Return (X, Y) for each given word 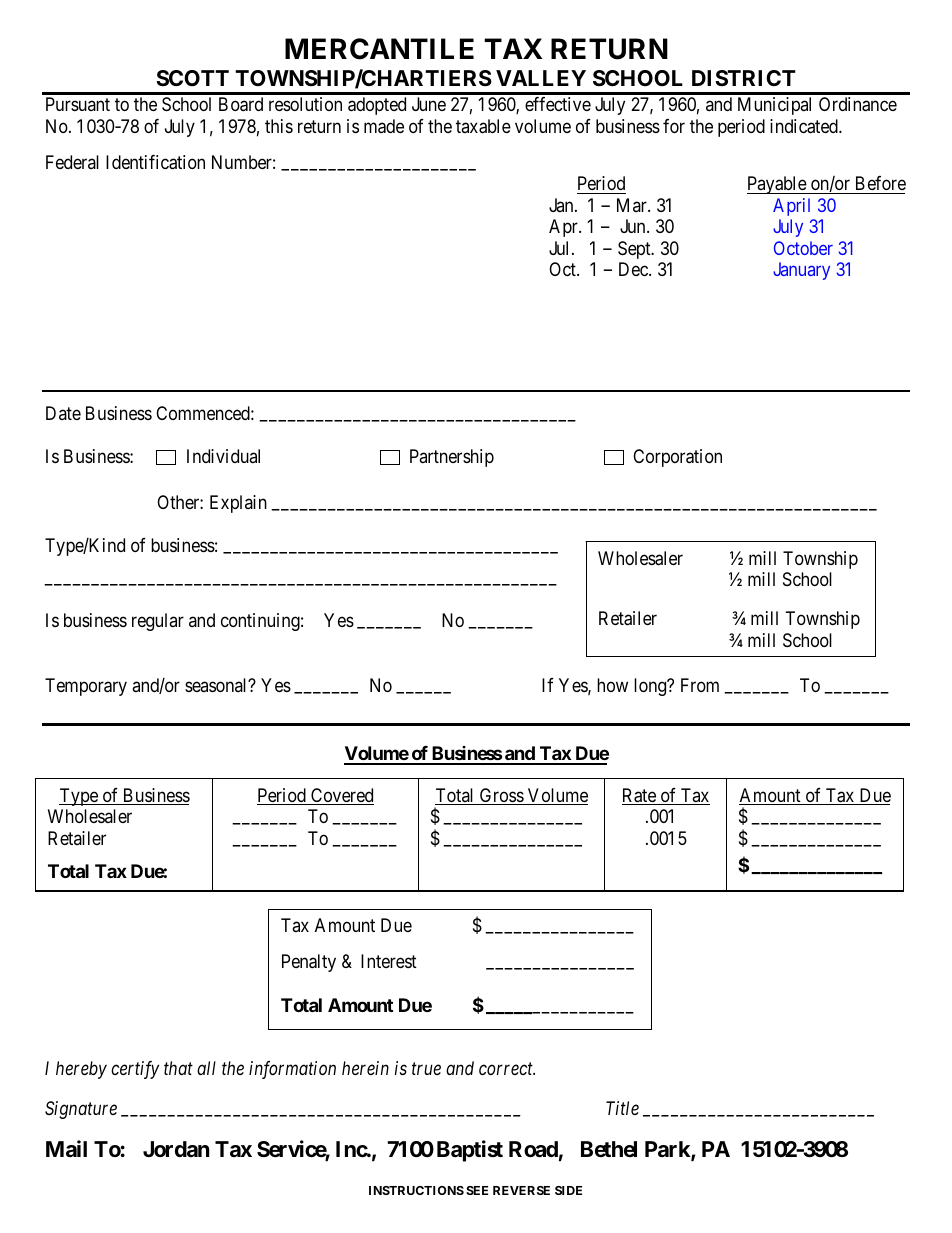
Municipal (774, 106)
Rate (640, 796)
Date (63, 413)
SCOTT (192, 78)
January (801, 271)
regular (158, 622)
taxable (483, 126)
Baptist (470, 1151)
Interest (389, 961)
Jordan (176, 1149)
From (700, 685)
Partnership (452, 458)
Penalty (309, 963)
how (612, 685)
